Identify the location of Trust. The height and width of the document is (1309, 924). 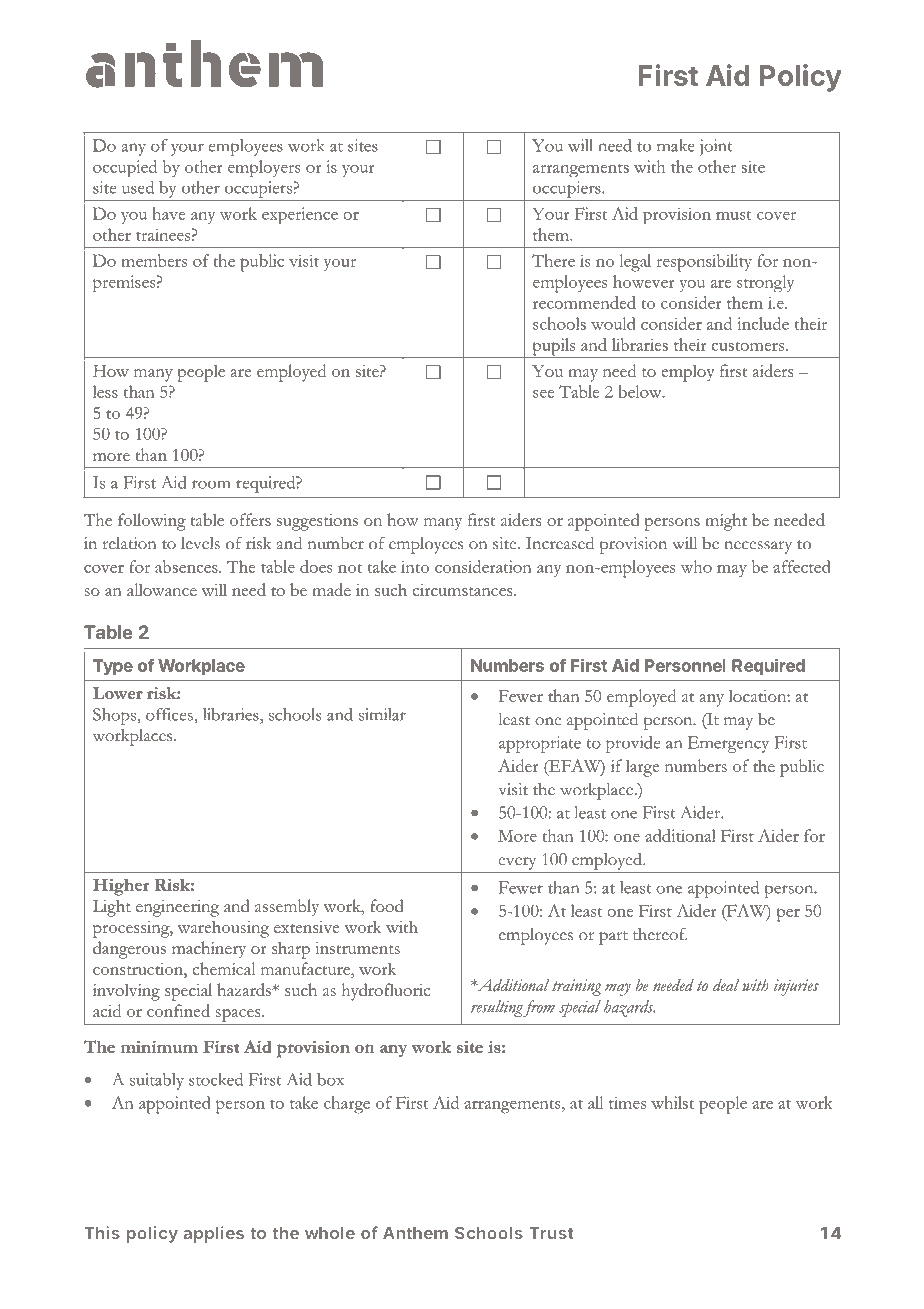
(551, 1233).
